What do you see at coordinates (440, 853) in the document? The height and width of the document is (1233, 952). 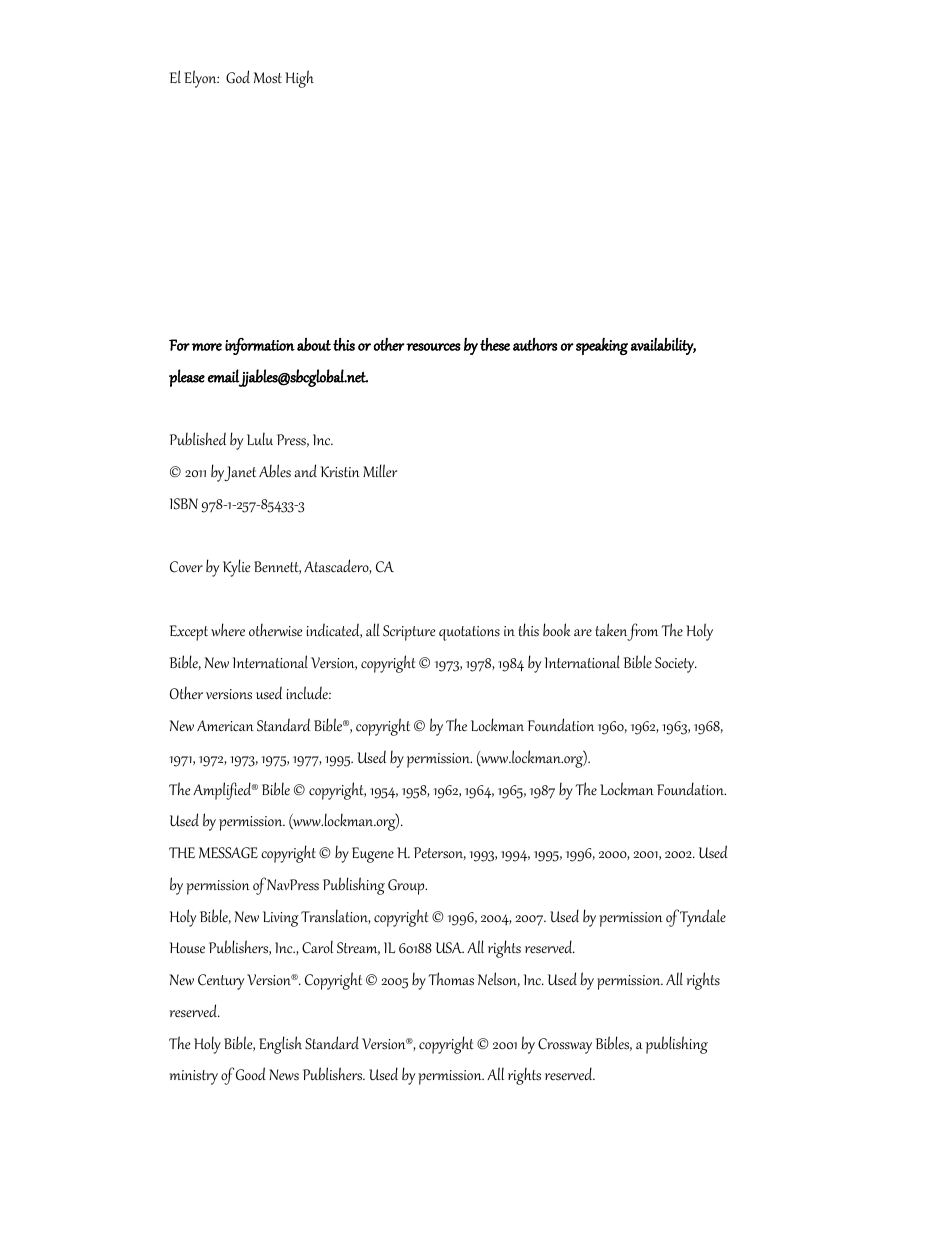 I see `Peterson` at bounding box center [440, 853].
